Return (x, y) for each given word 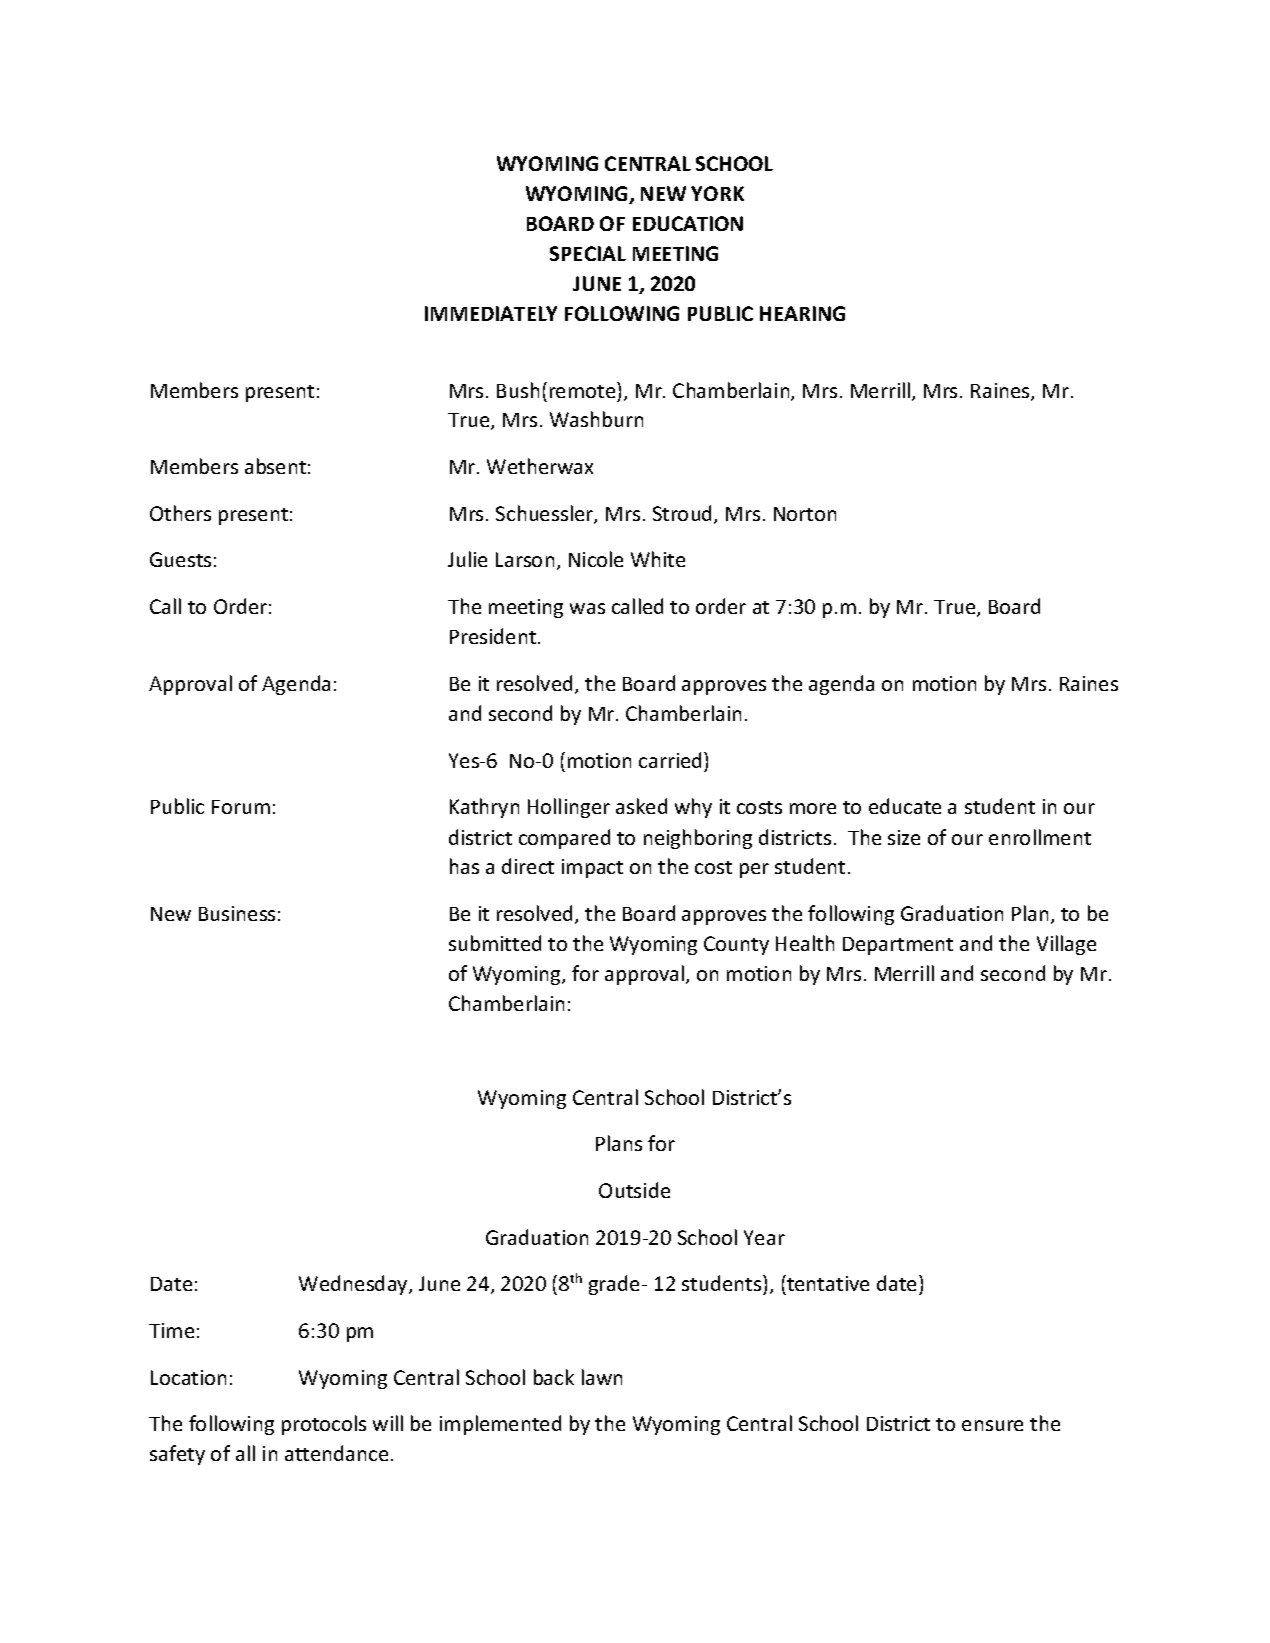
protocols (324, 1425)
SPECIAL (588, 253)
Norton (805, 514)
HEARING (802, 313)
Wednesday (354, 1285)
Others (180, 513)
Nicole (596, 559)
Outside (634, 1190)
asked (641, 806)
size (904, 837)
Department (898, 946)
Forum (241, 807)
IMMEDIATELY (491, 313)
